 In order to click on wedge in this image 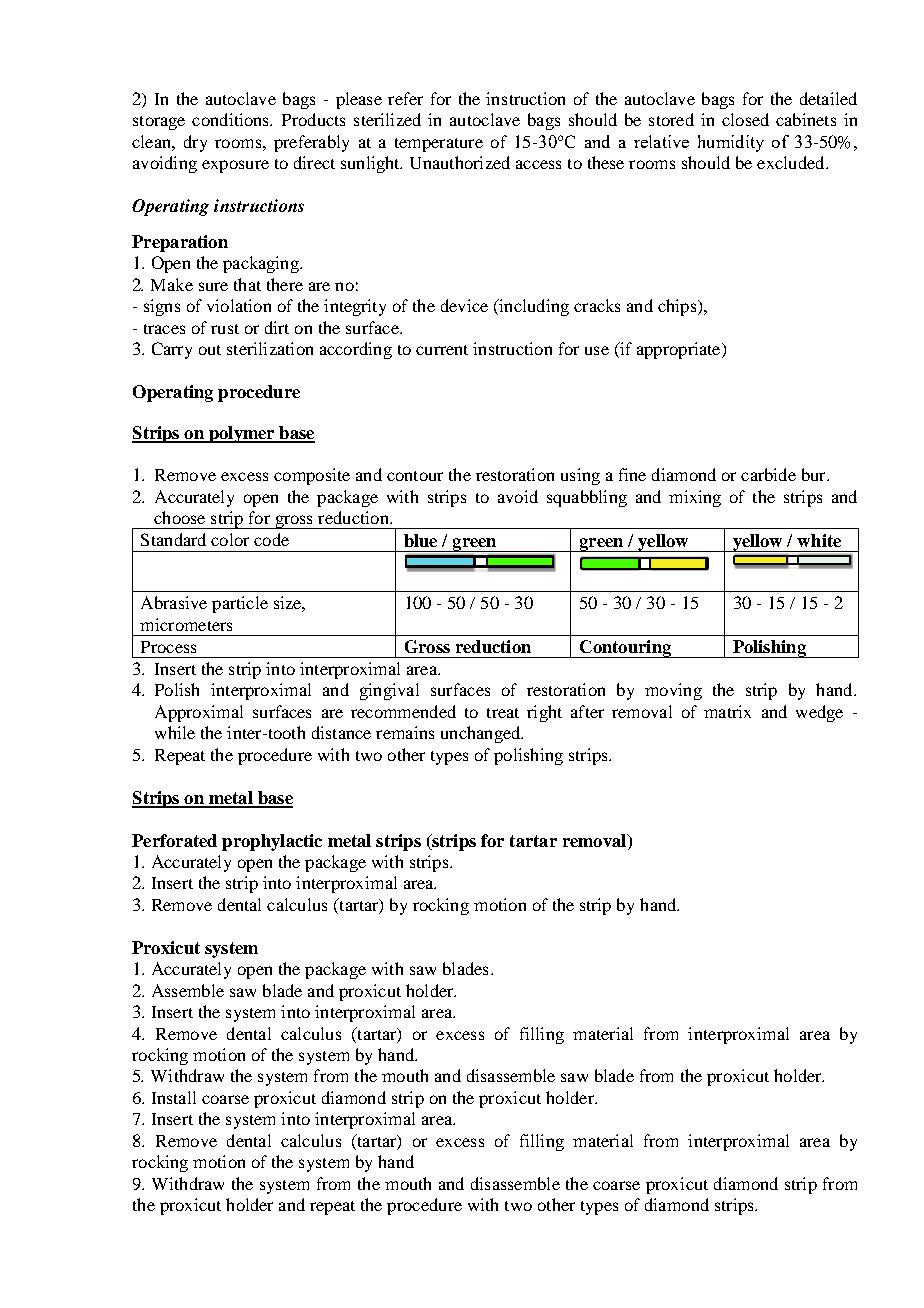, I will do `click(819, 713)`.
